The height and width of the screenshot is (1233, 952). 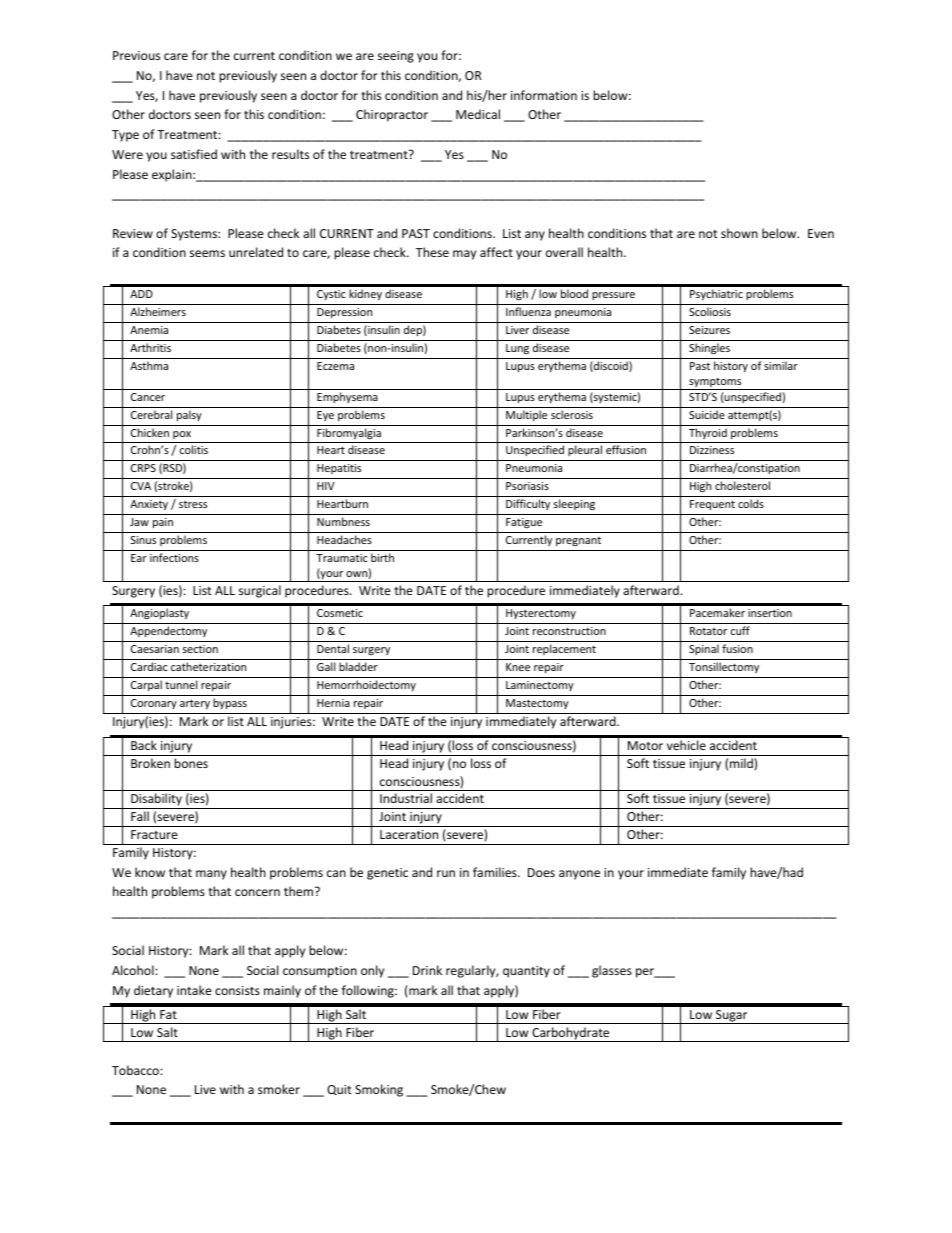 What do you see at coordinates (572, 414) in the screenshot?
I see `sclerosis` at bounding box center [572, 414].
